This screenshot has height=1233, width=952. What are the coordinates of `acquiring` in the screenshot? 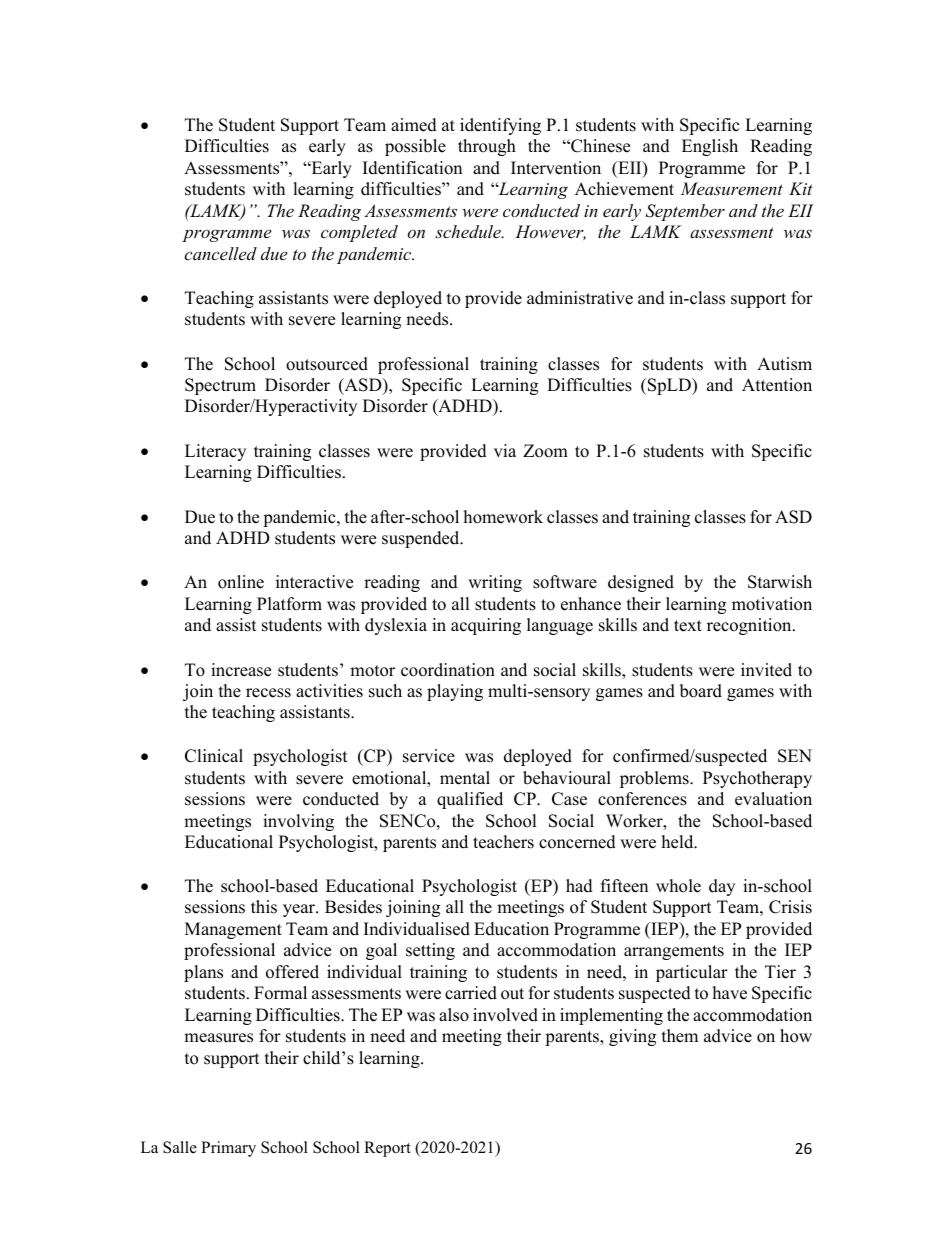 It's located at (486, 626).
